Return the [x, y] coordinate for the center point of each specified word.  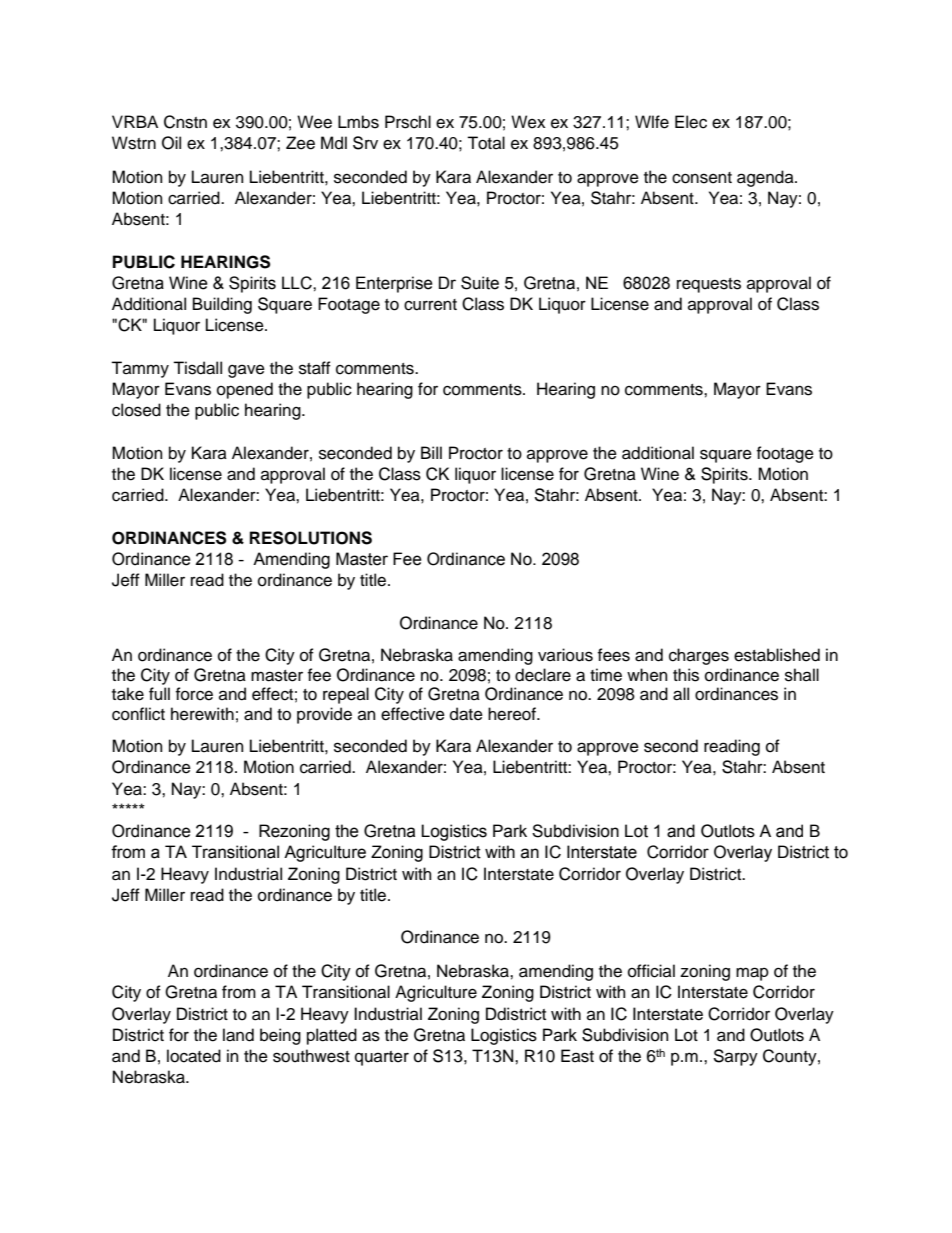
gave [246, 371]
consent [702, 178]
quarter [382, 1058]
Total [486, 143]
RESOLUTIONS [311, 538]
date [466, 714]
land [238, 1035]
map [752, 974]
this [686, 675]
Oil [171, 143]
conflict [138, 714]
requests [709, 285]
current [430, 305]
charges [699, 656]
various [565, 655]
